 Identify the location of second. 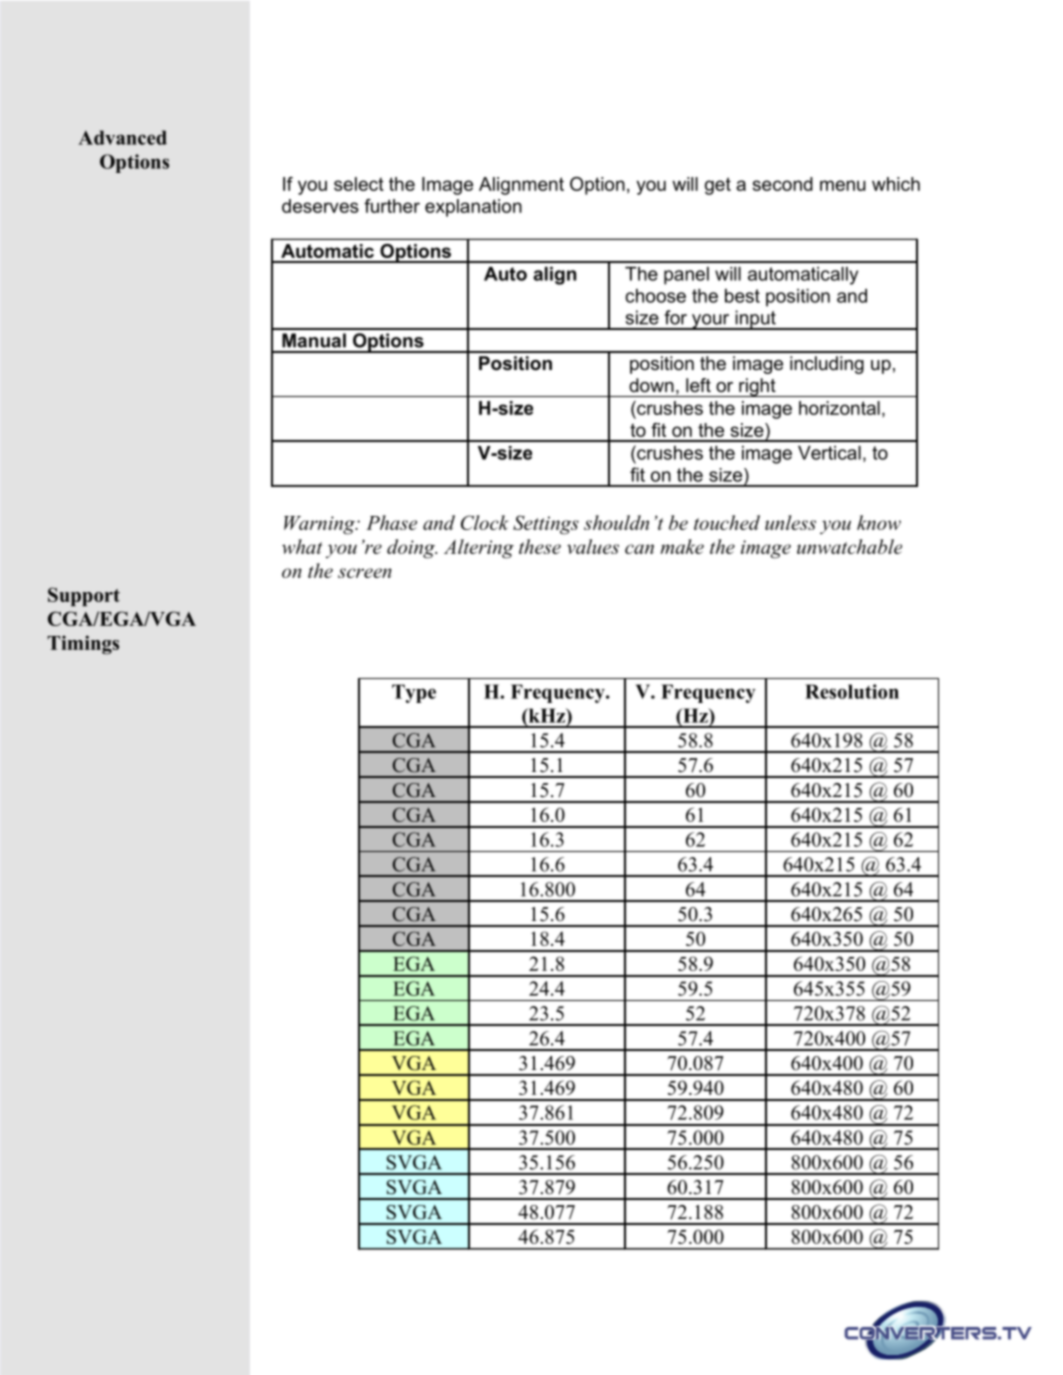
(783, 184).
